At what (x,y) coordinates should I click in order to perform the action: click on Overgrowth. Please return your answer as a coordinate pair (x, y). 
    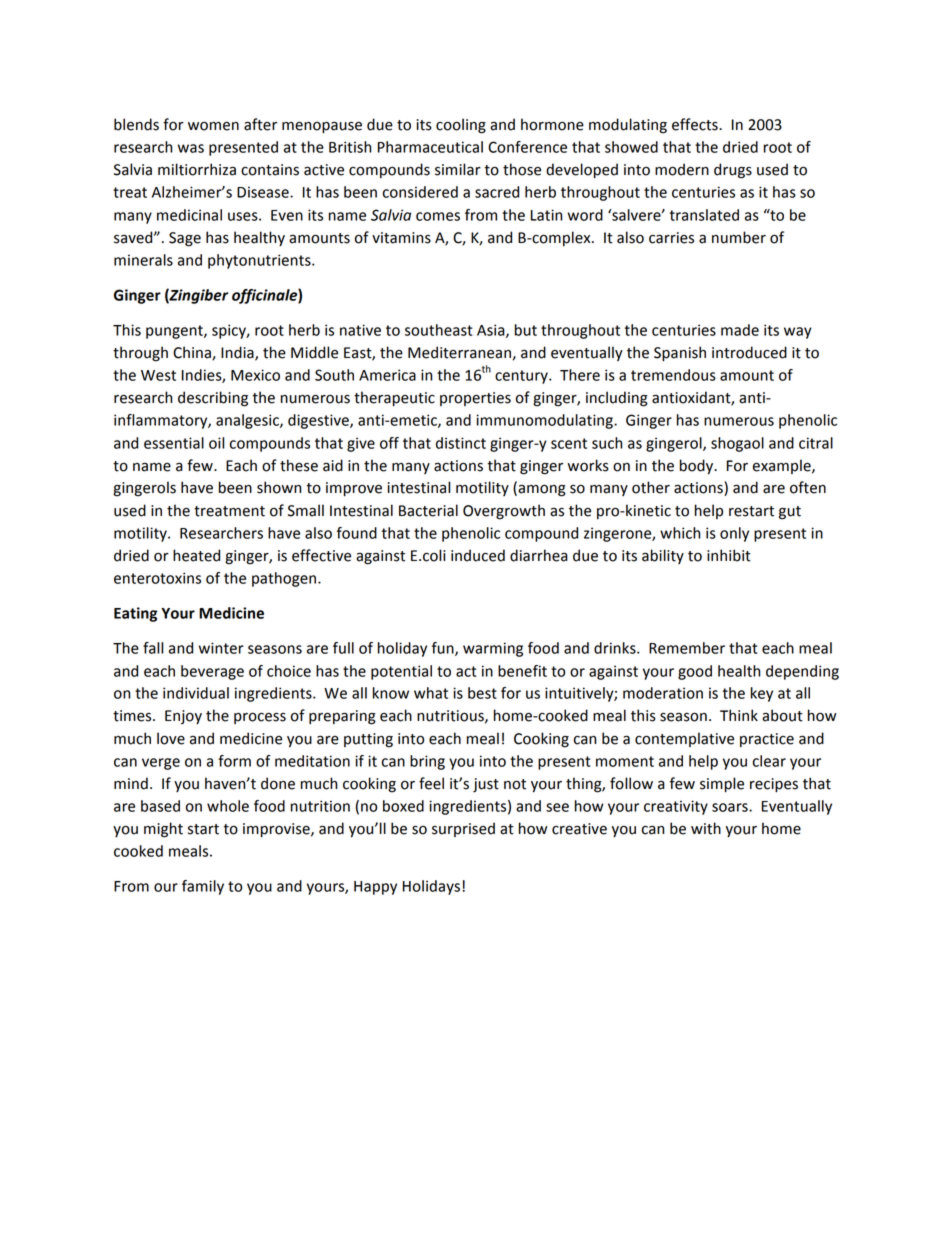
    Looking at the image, I should click on (504, 512).
